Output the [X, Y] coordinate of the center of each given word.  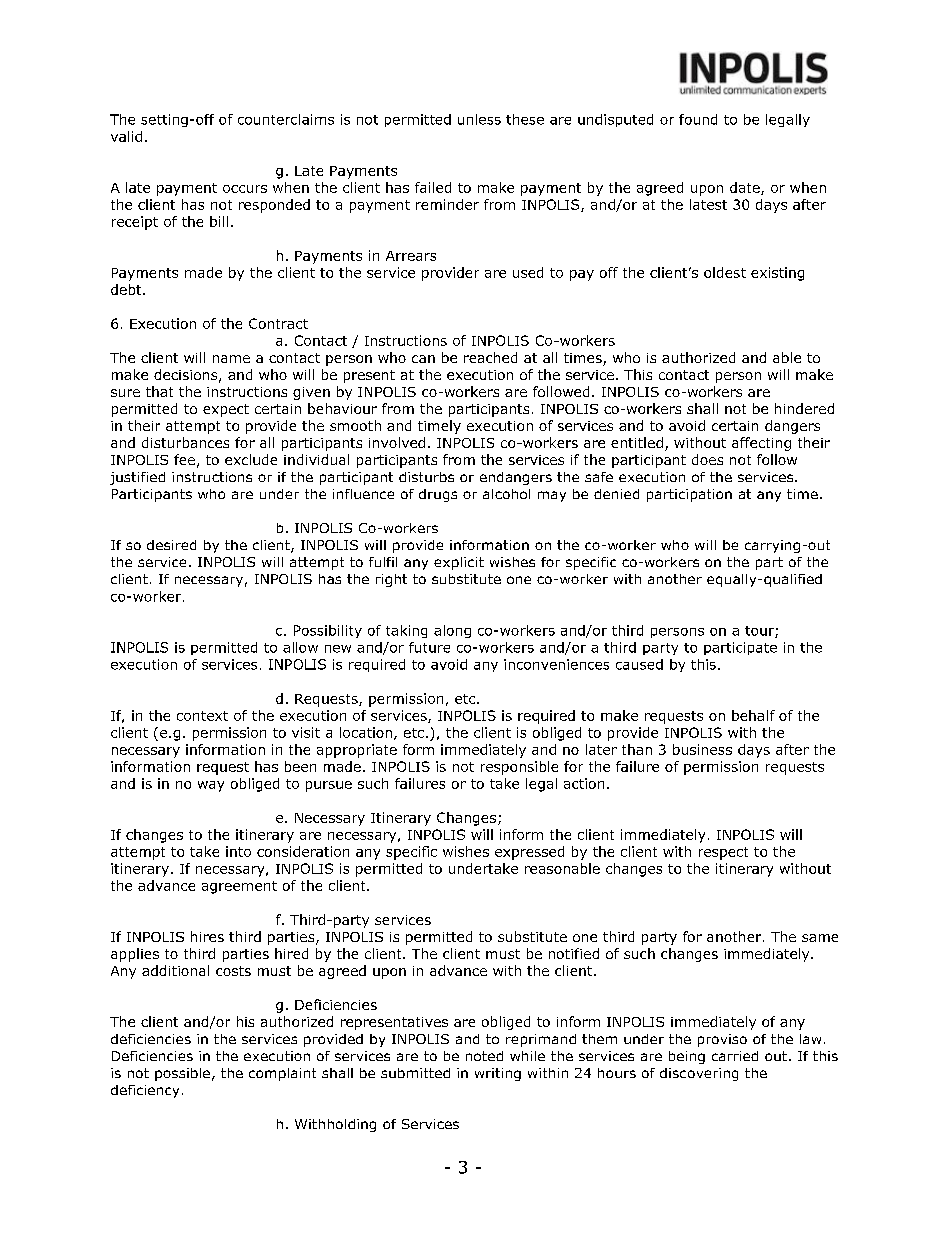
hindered [804, 408]
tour [760, 632]
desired [171, 545]
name [231, 359]
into [238, 851]
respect [723, 853]
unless [479, 119]
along [452, 631]
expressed [529, 853]
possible [182, 1074]
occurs [245, 189]
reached [490, 357]
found [698, 119]
